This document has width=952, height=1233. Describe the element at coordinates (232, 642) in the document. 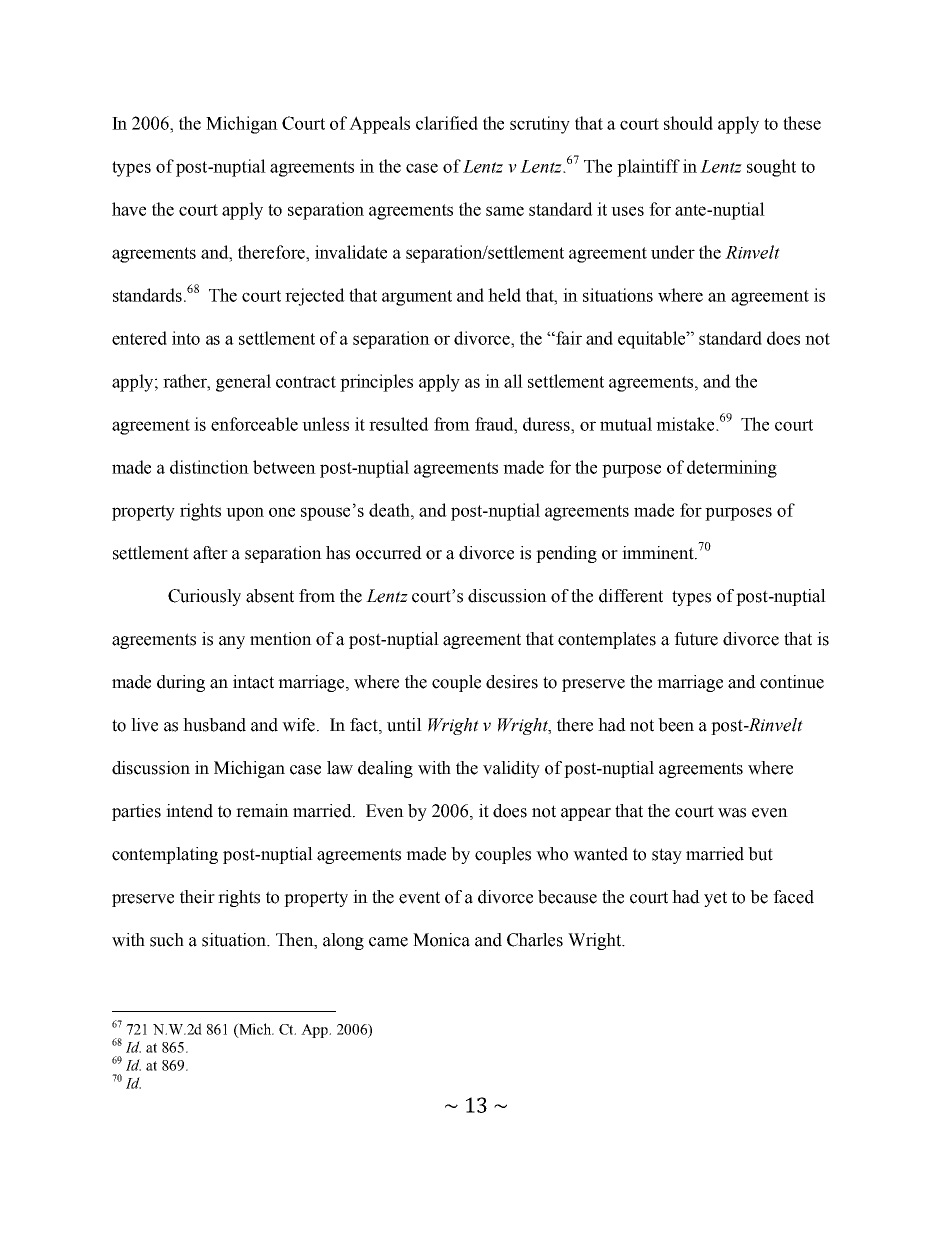

I see `any` at that location.
